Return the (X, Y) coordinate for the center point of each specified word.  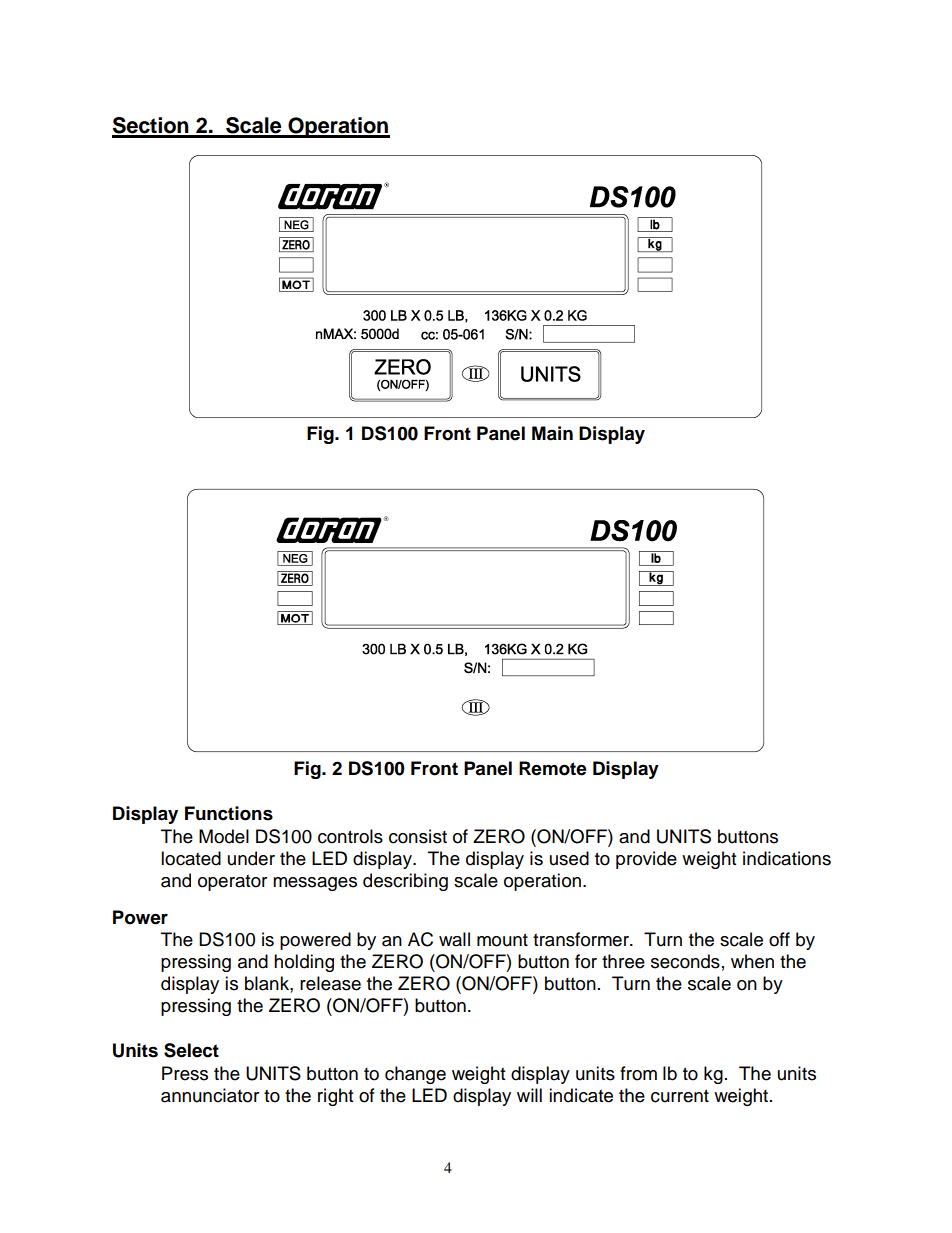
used (569, 858)
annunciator (210, 1095)
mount (502, 940)
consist (418, 836)
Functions (229, 813)
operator (232, 883)
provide (646, 860)
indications (787, 858)
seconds (685, 961)
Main (552, 433)
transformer (582, 939)
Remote (553, 768)
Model (224, 836)
